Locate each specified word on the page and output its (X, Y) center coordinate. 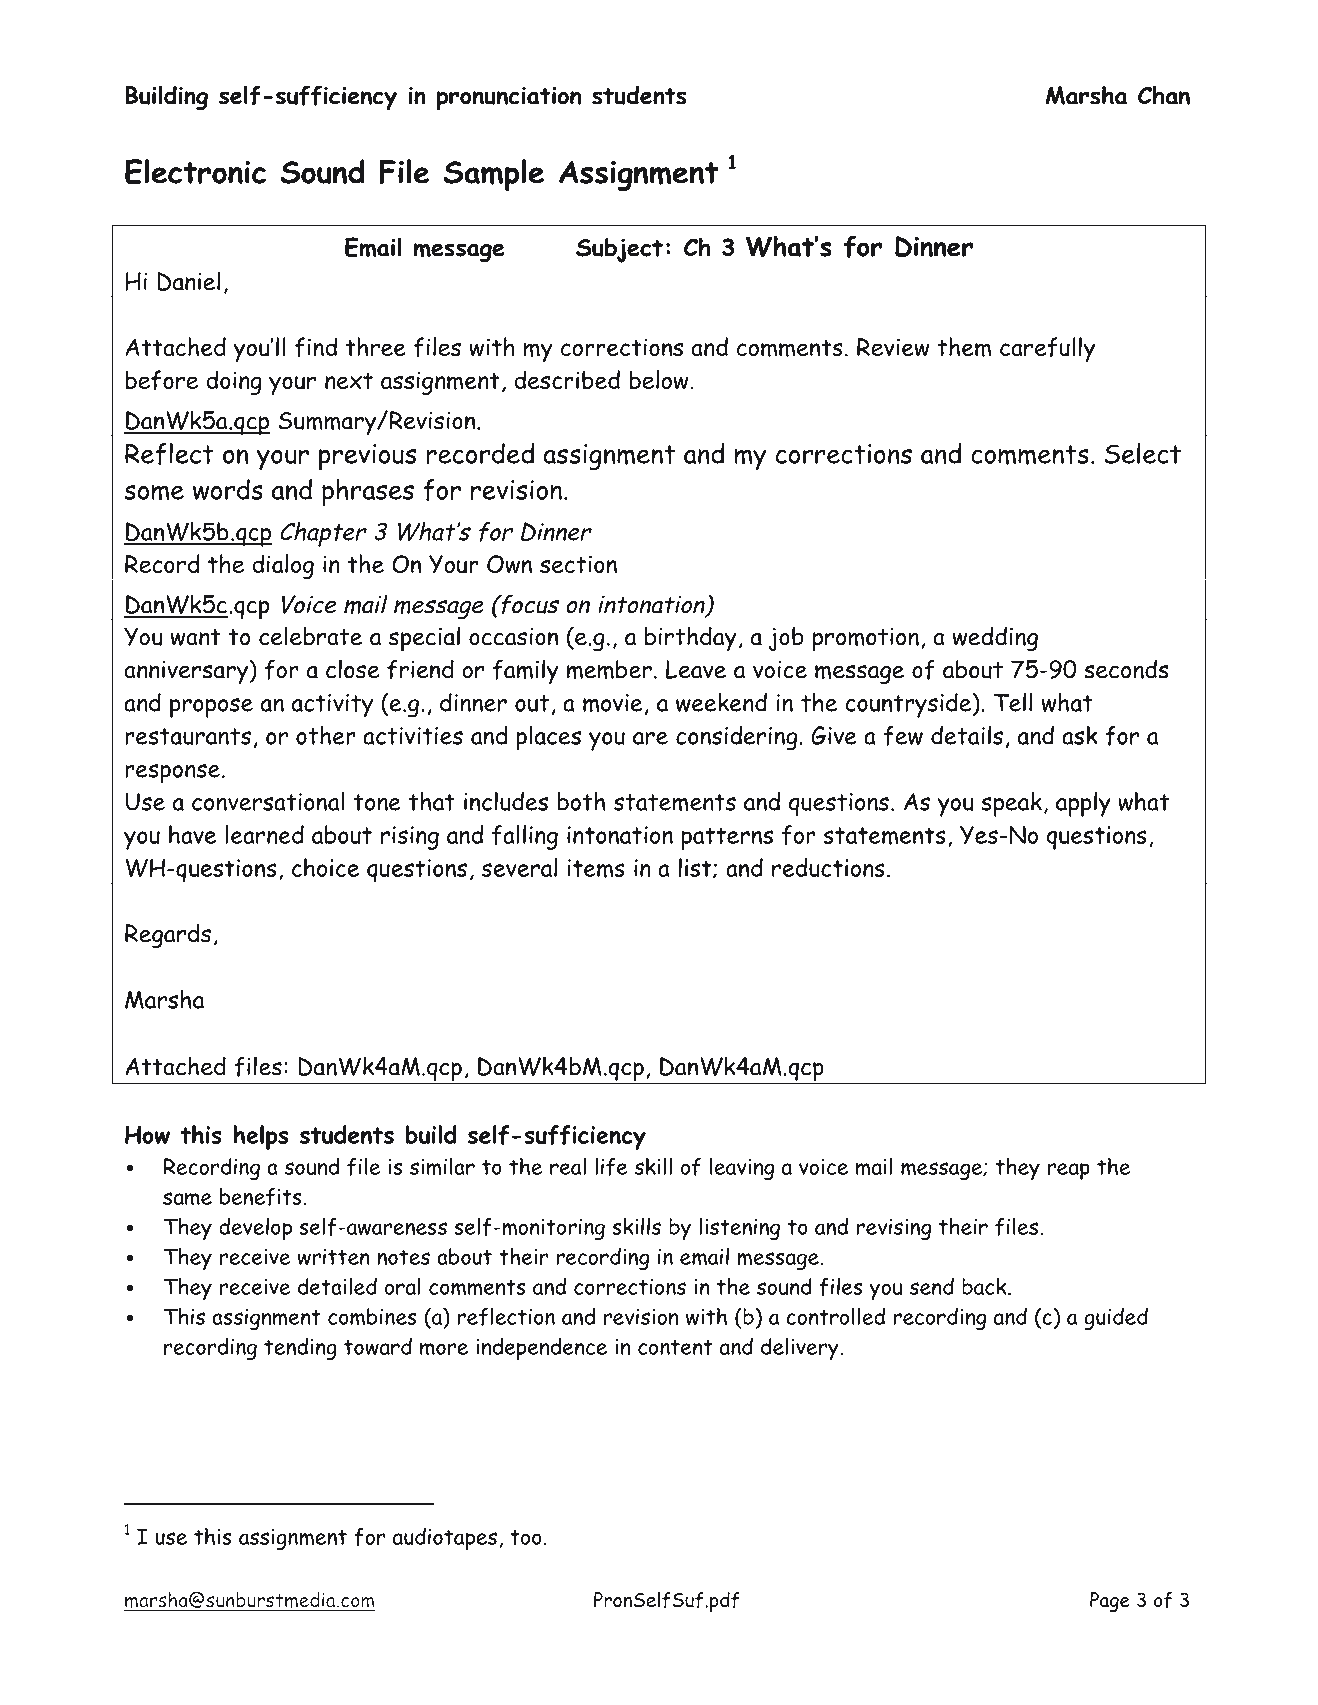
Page (1110, 1602)
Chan (1164, 95)
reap (1069, 1171)
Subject (619, 250)
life (611, 1166)
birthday (691, 639)
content (675, 1347)
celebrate (310, 636)
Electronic (195, 172)
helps (260, 1137)
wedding (995, 638)
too (526, 1537)
